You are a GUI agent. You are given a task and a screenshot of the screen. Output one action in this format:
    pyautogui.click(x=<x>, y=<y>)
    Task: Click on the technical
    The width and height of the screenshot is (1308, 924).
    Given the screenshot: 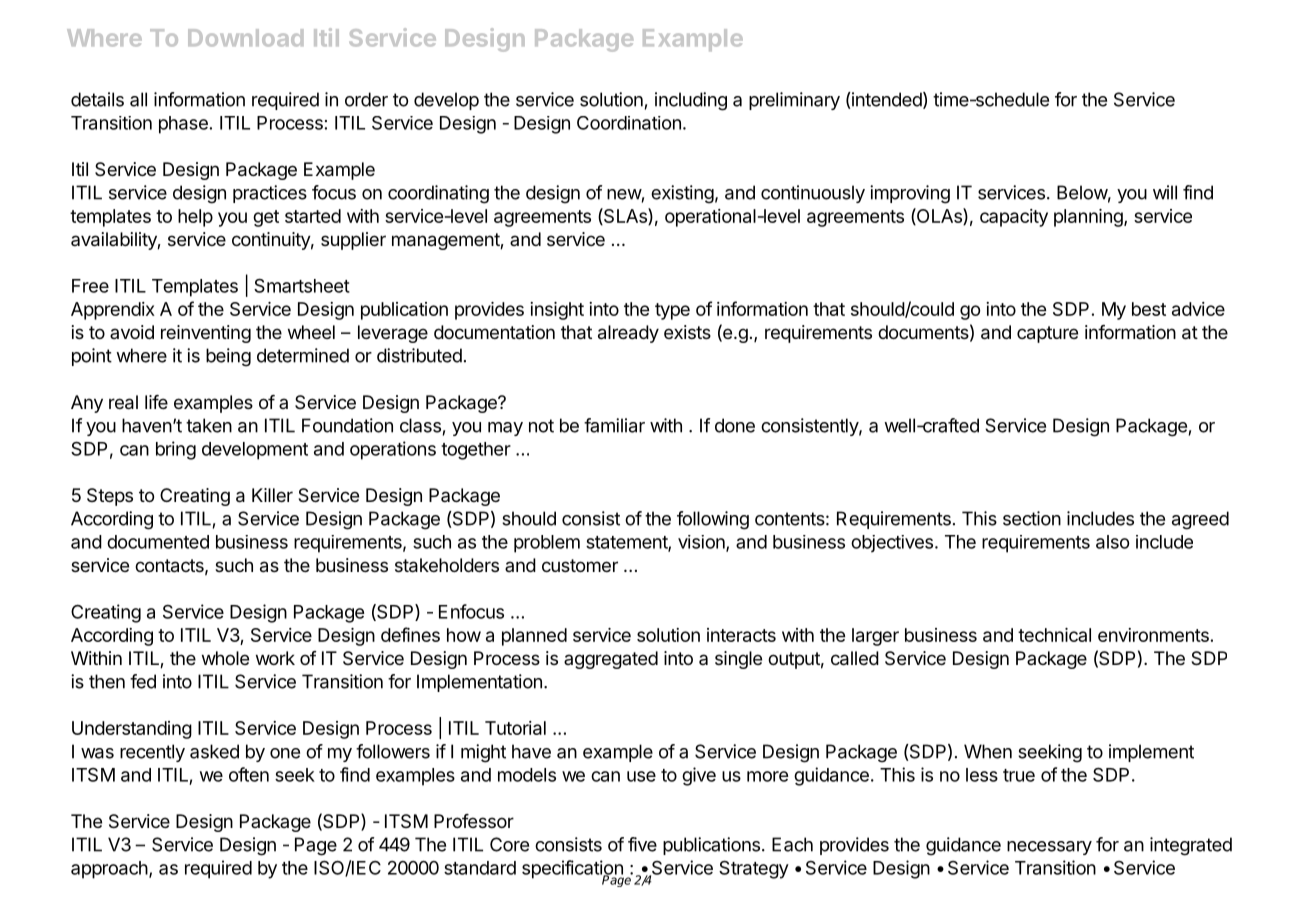 What is the action you would take?
    pyautogui.click(x=1054, y=635)
